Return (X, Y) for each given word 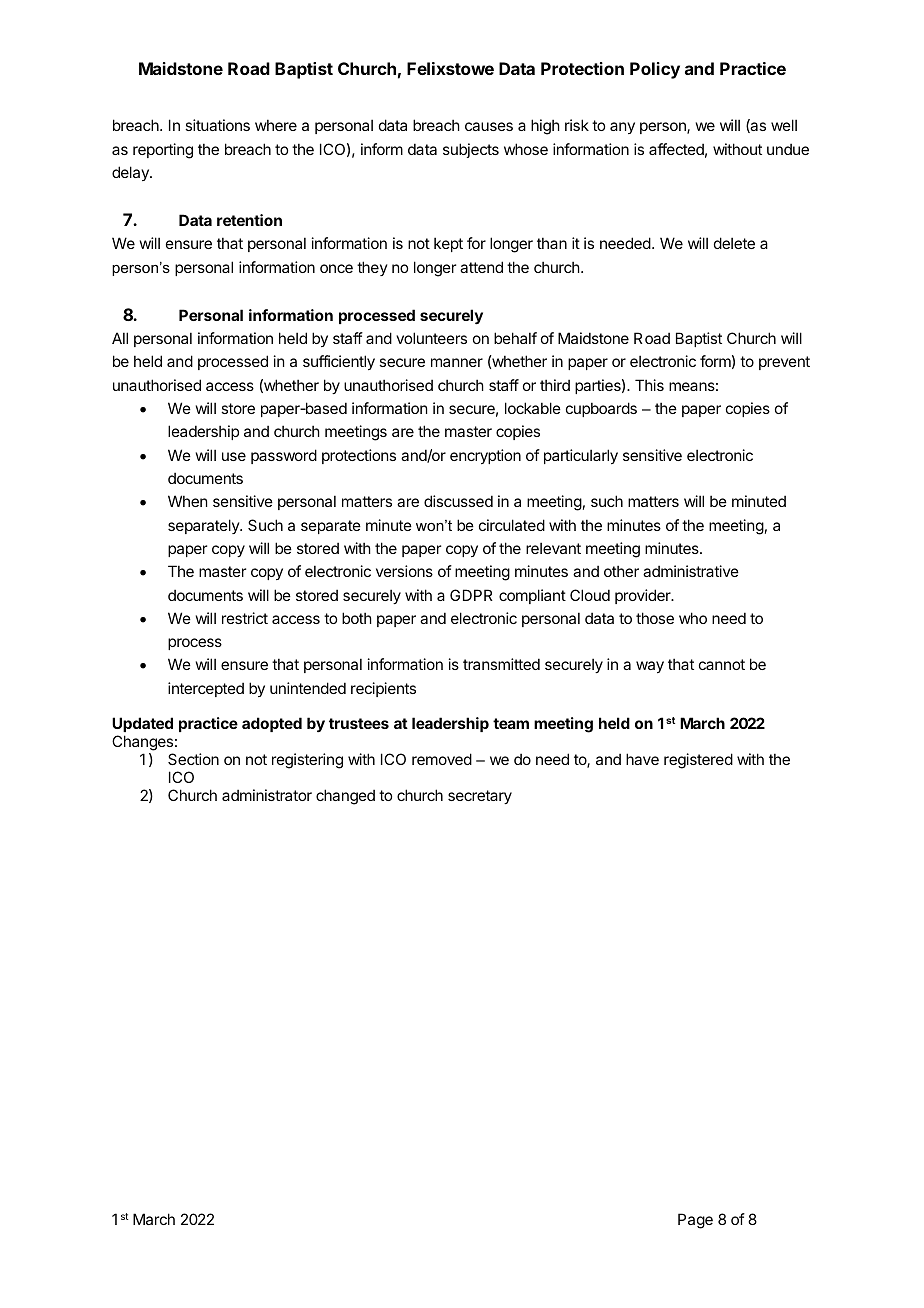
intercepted (206, 689)
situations (217, 125)
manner (457, 362)
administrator (267, 795)
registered (698, 761)
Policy (655, 70)
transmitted (501, 664)
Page (695, 1221)
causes (489, 126)
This (649, 385)
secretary (480, 797)
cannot (722, 664)
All (120, 338)
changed (345, 797)
